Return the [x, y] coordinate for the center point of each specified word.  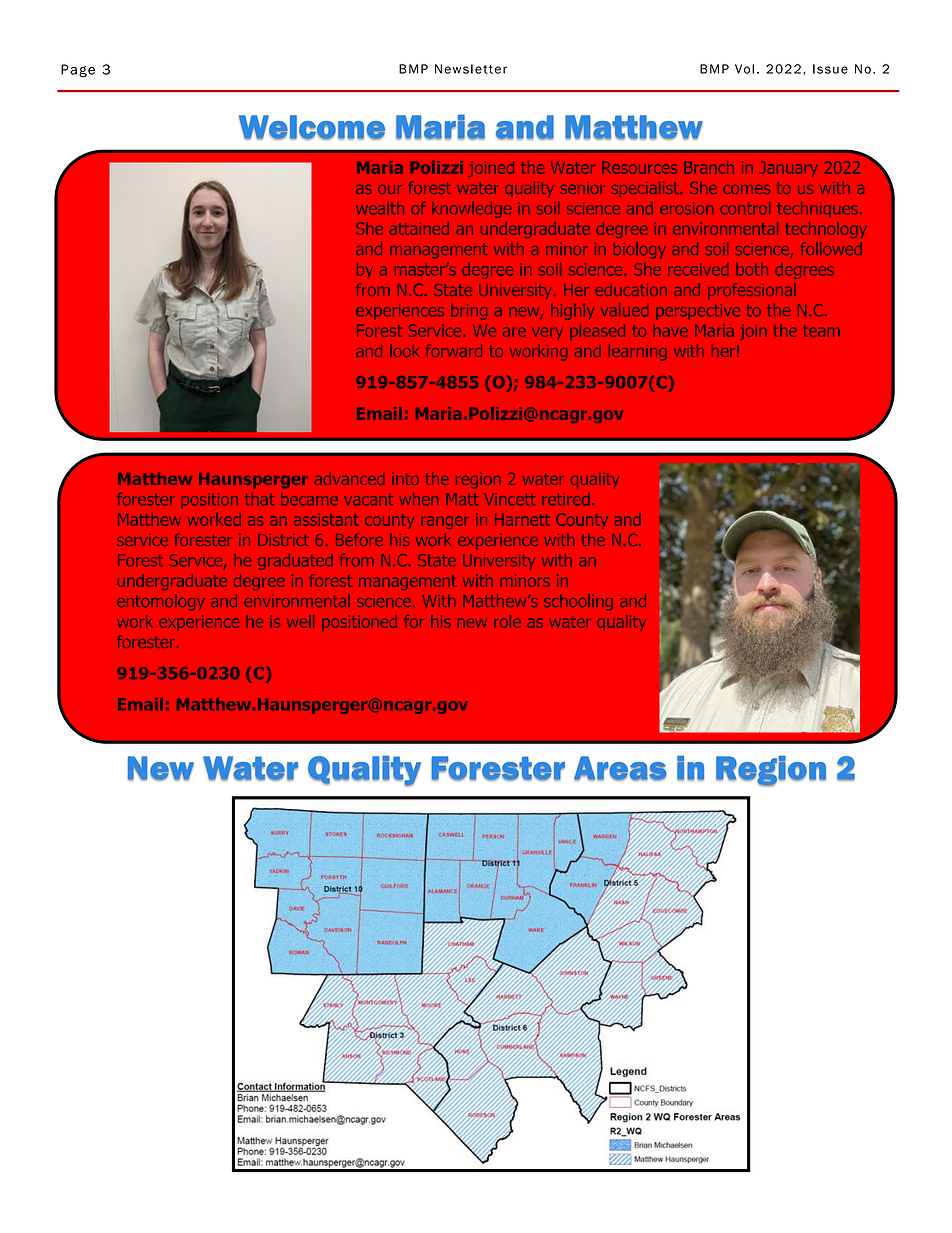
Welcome [312, 127]
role [507, 621]
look [405, 350]
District [283, 540]
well [300, 621]
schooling [578, 602]
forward [454, 350]
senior [582, 188]
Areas [620, 768]
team [821, 331]
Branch [709, 167]
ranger [445, 522]
